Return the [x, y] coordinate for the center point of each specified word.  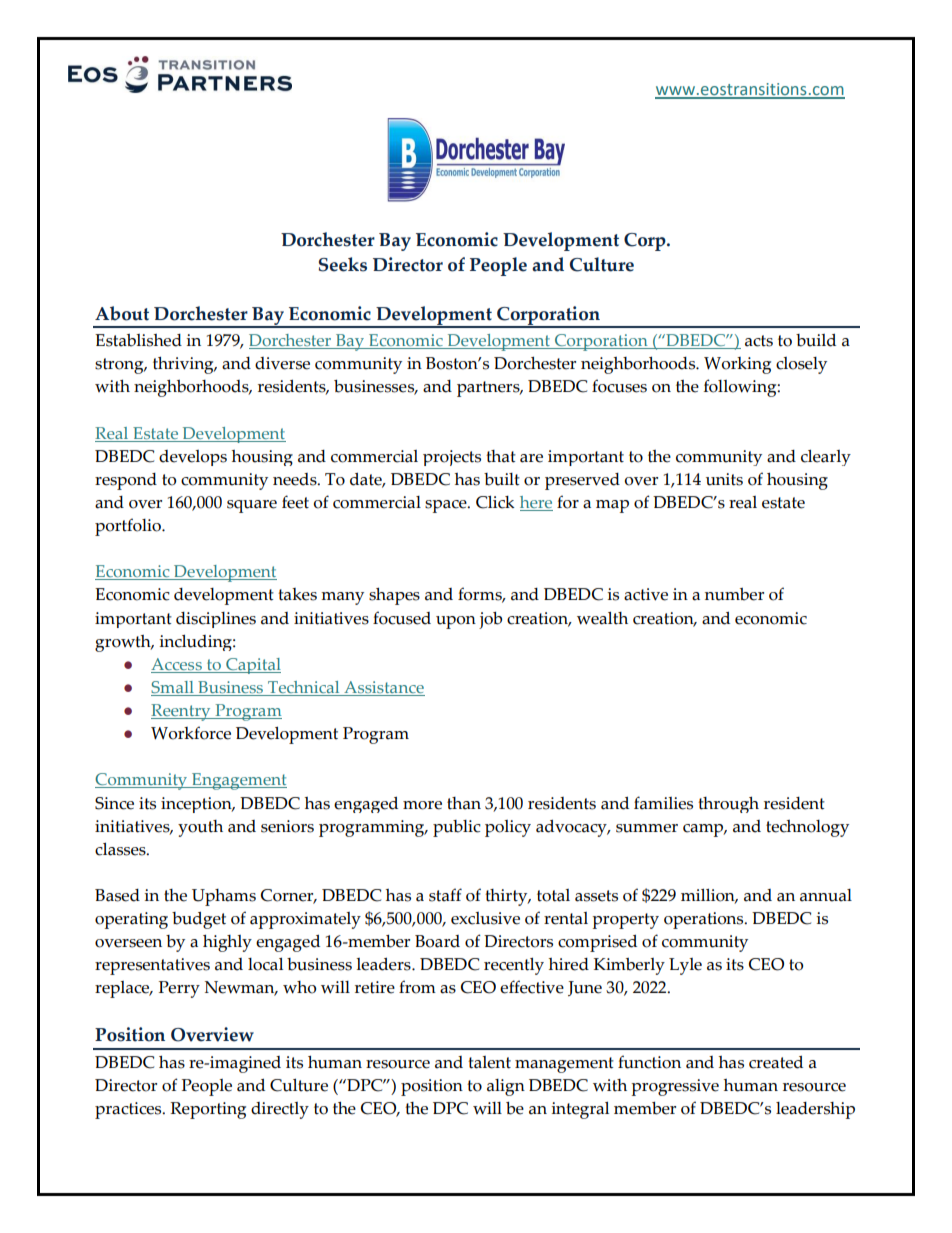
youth [200, 828]
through [728, 805]
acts [759, 341]
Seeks [343, 264]
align [506, 1087]
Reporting [208, 1110]
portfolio [129, 527]
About [122, 313]
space [447, 506]
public [457, 828]
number [734, 594]
